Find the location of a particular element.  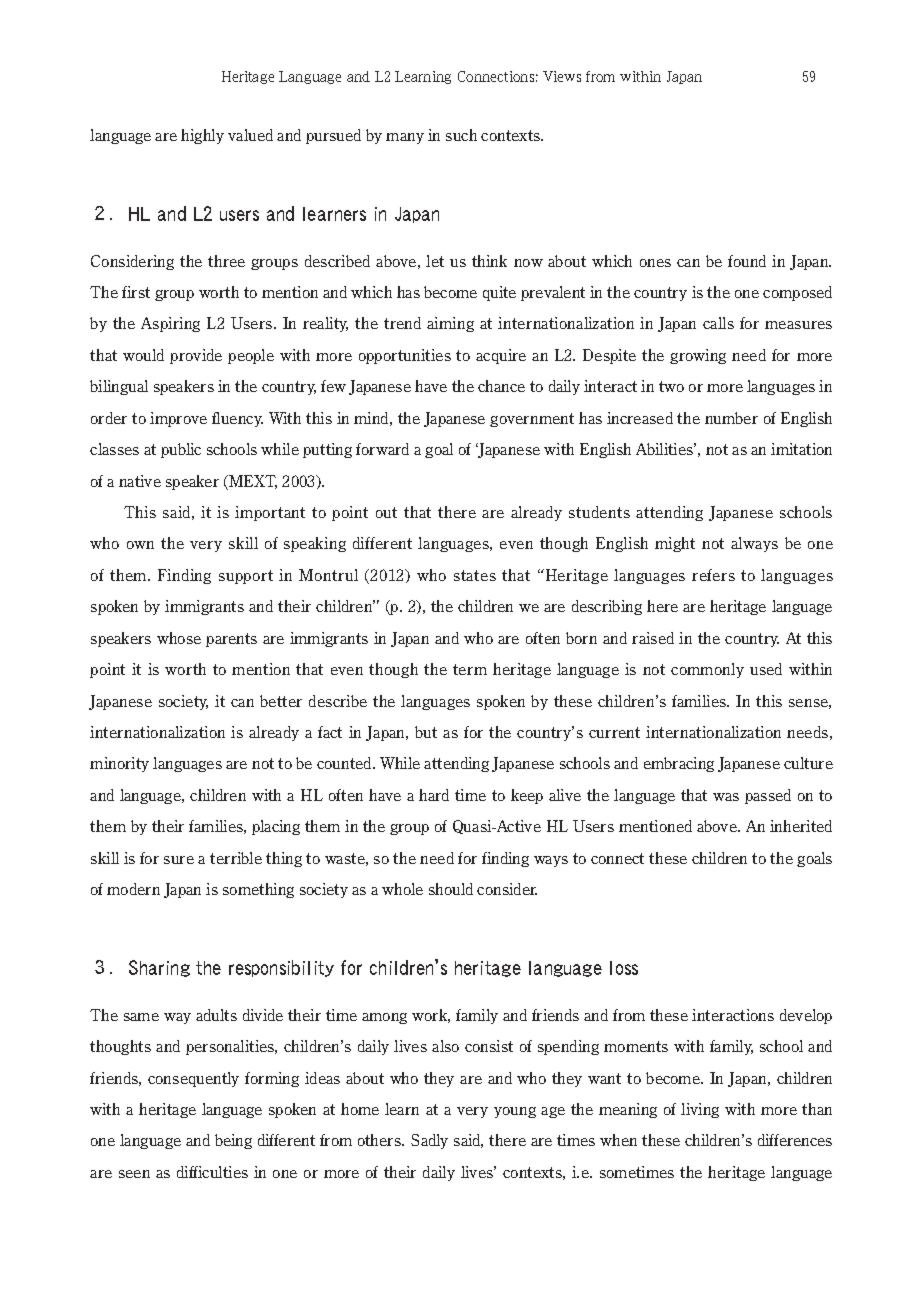

Views is located at coordinates (562, 76).
